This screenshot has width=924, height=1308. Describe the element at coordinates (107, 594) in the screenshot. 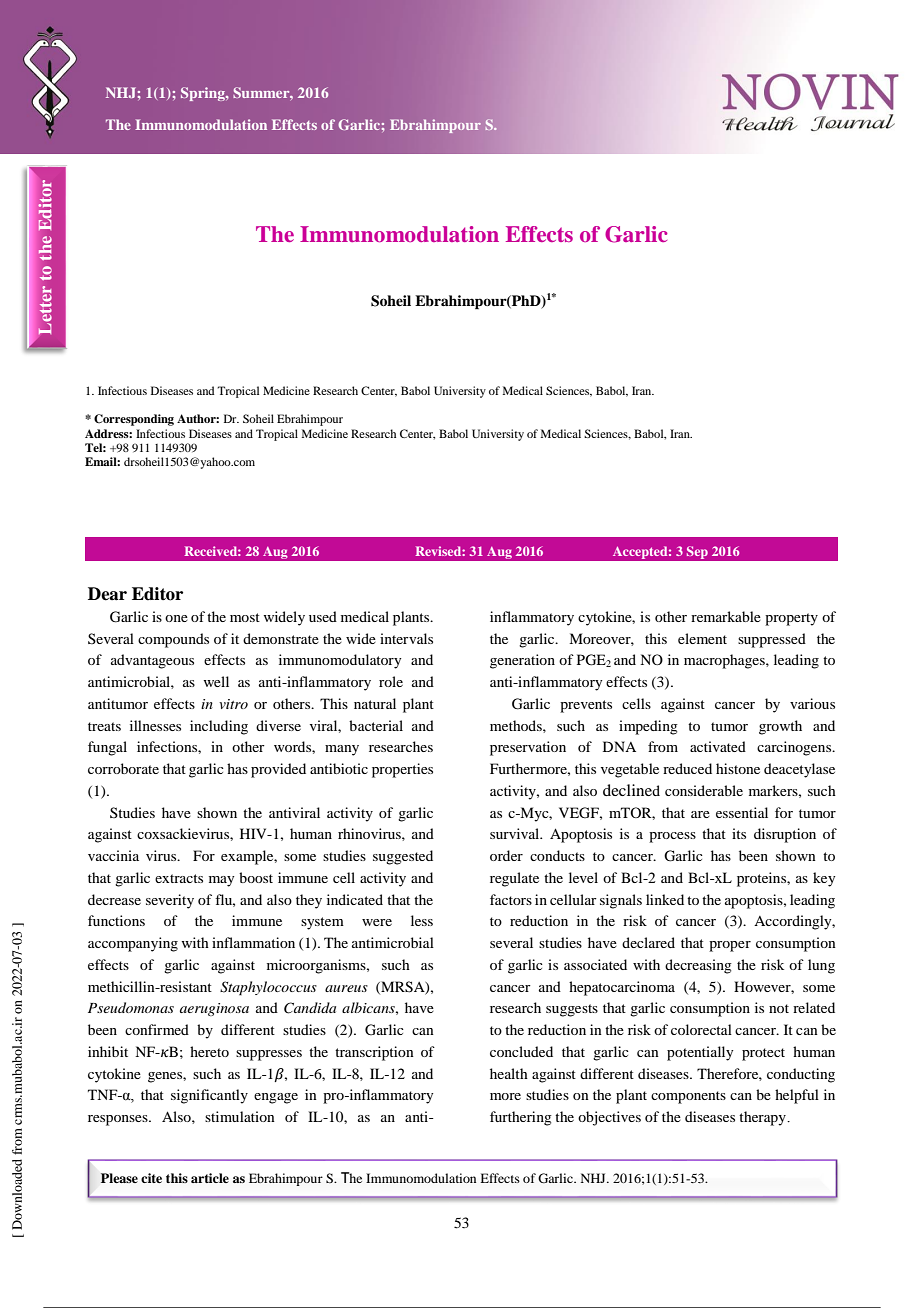

I see `Dear` at that location.
